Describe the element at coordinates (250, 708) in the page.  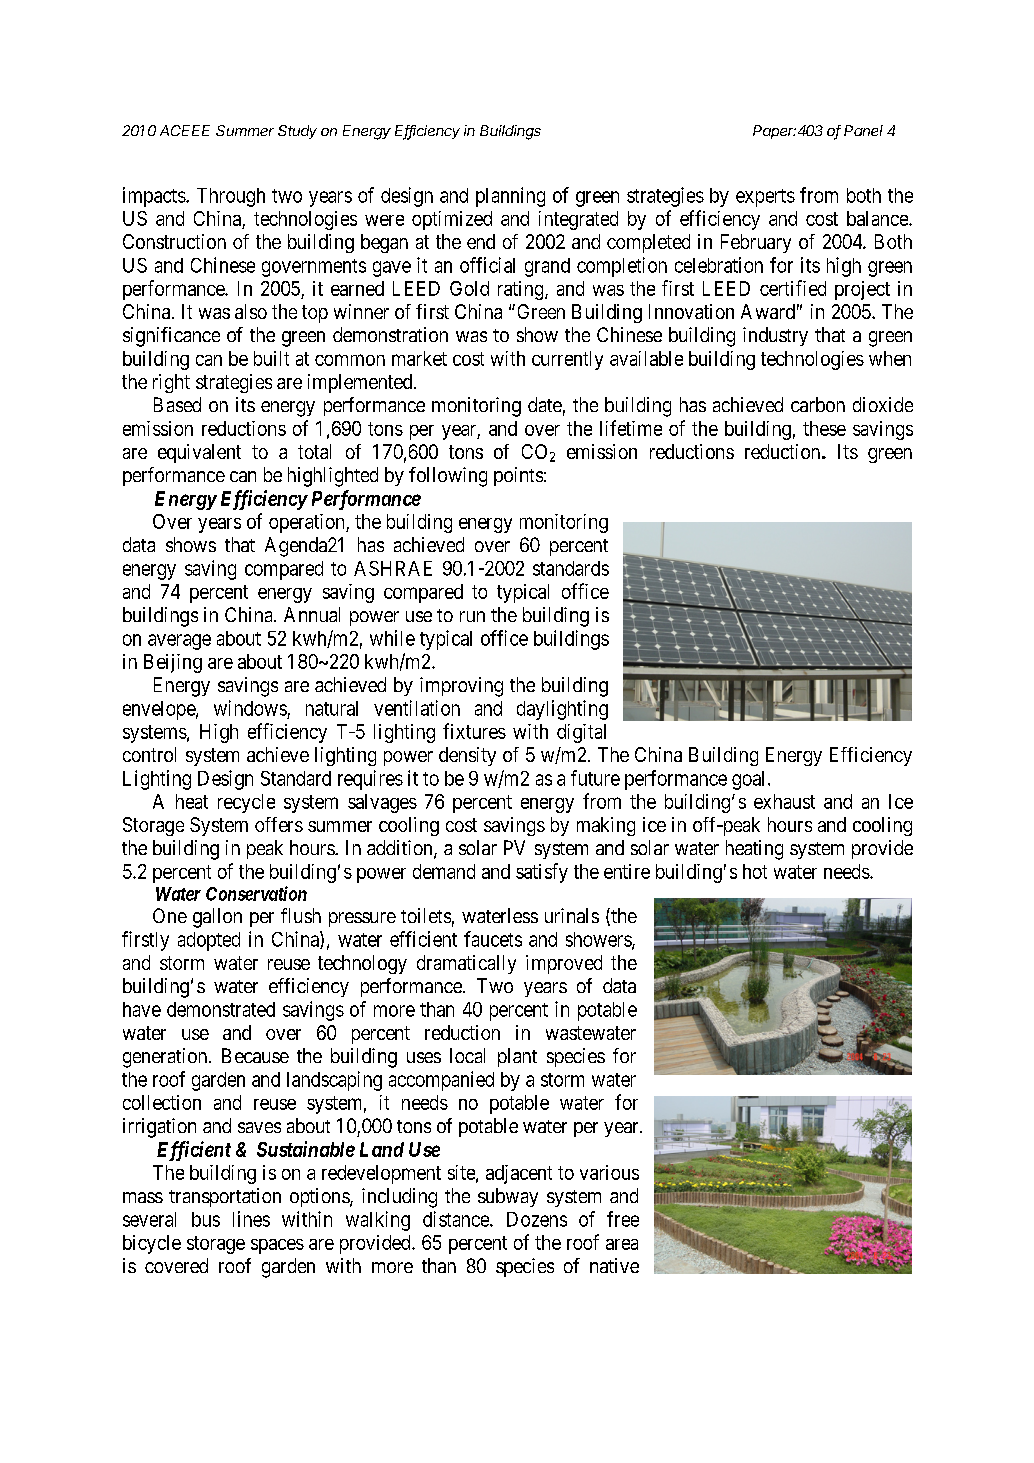
I see `windows` at that location.
